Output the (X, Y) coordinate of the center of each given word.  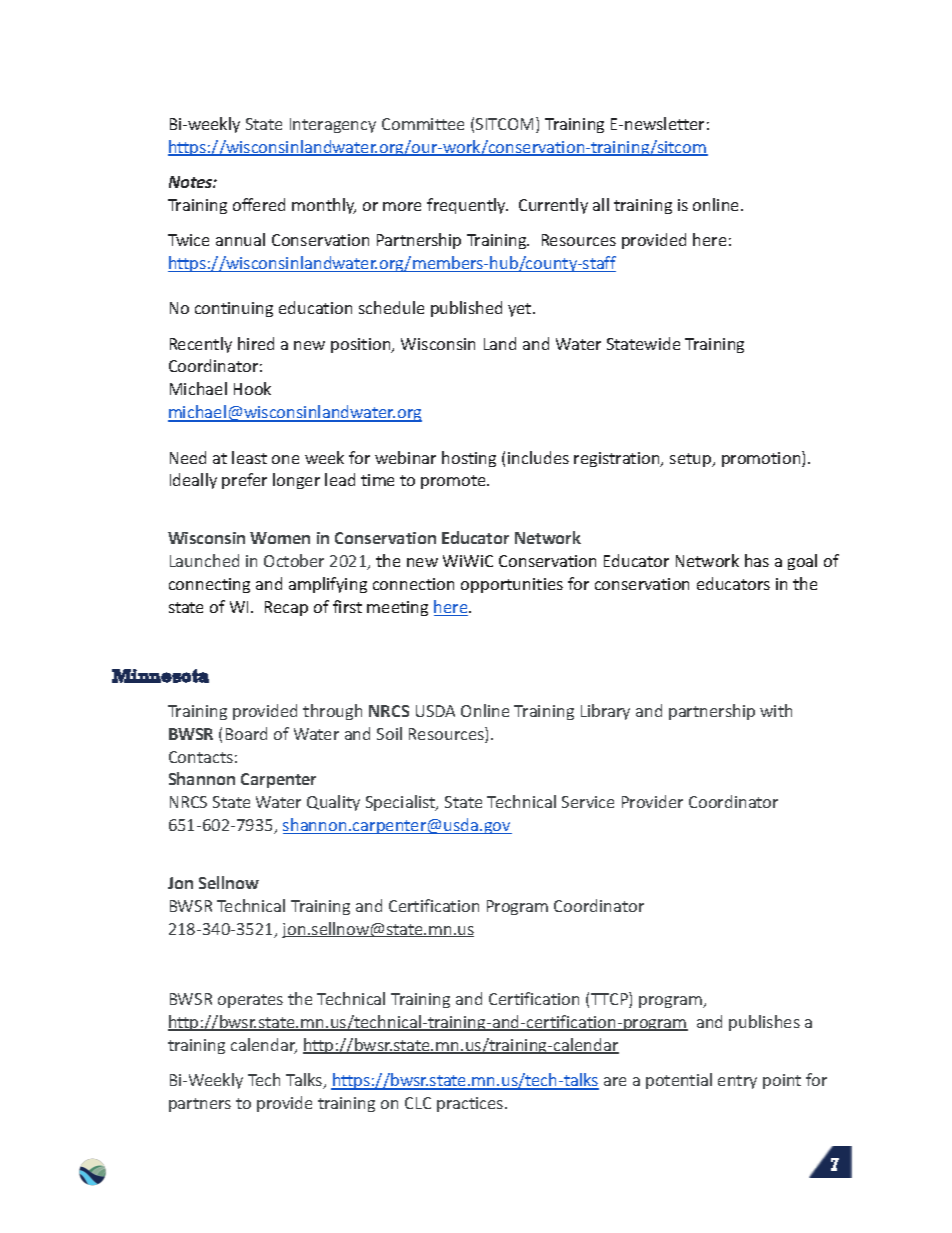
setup (692, 460)
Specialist (402, 803)
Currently (553, 206)
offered (259, 204)
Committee (423, 124)
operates (250, 1001)
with (776, 710)
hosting (469, 459)
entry (737, 1082)
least (249, 457)
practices (471, 1104)
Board (246, 733)
